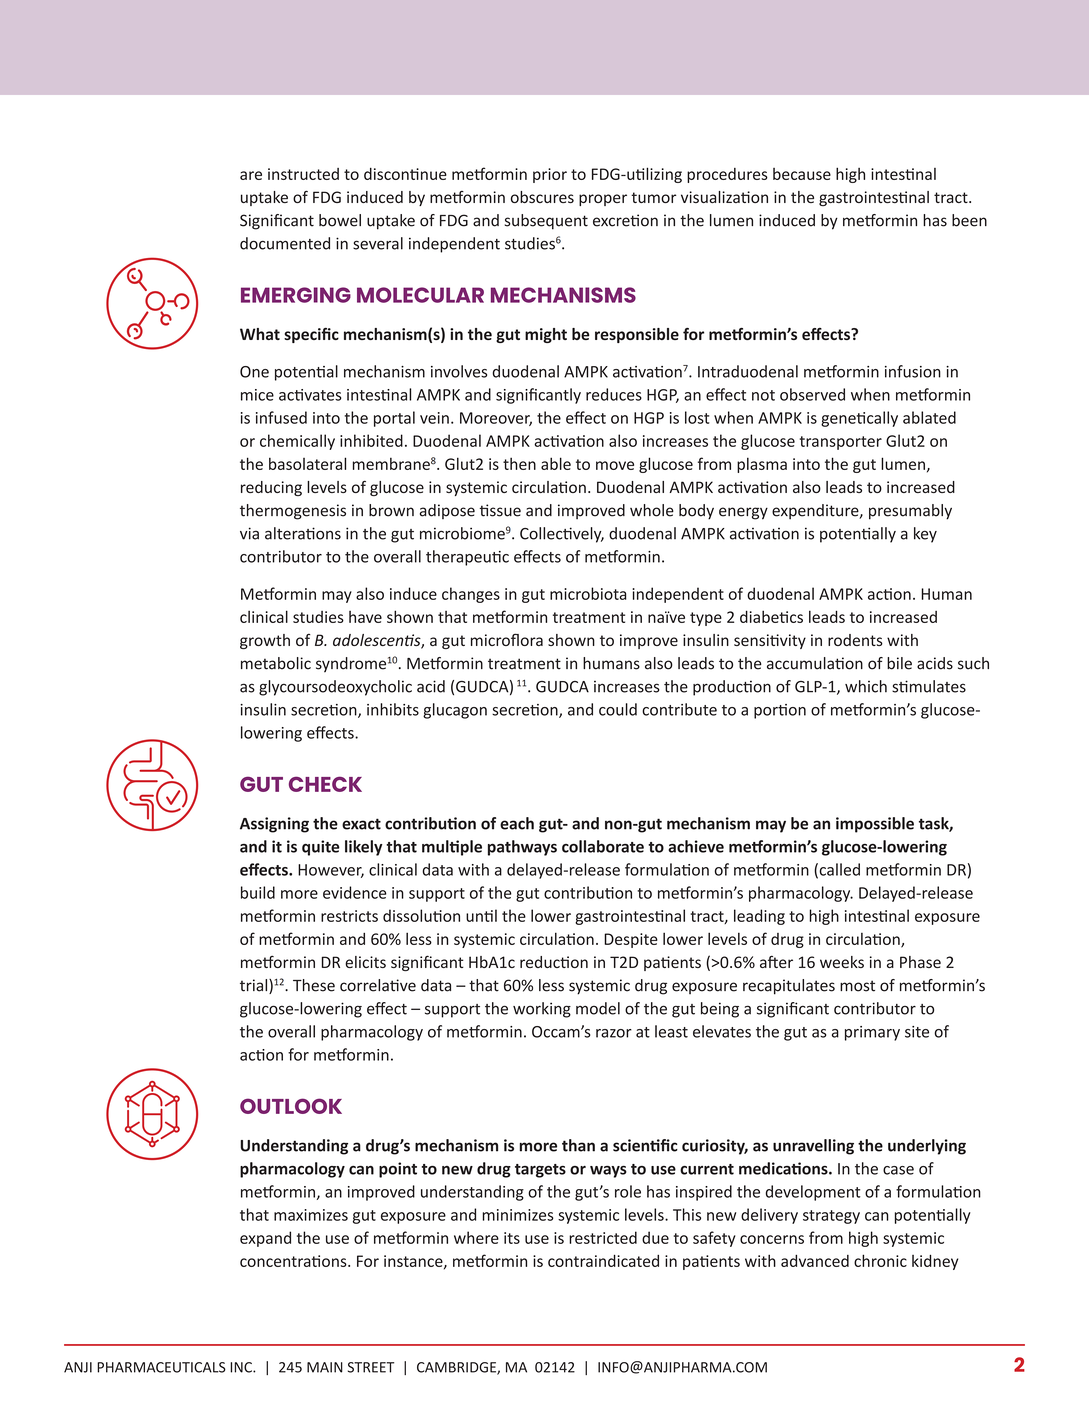  I want to click on via, so click(249, 533).
